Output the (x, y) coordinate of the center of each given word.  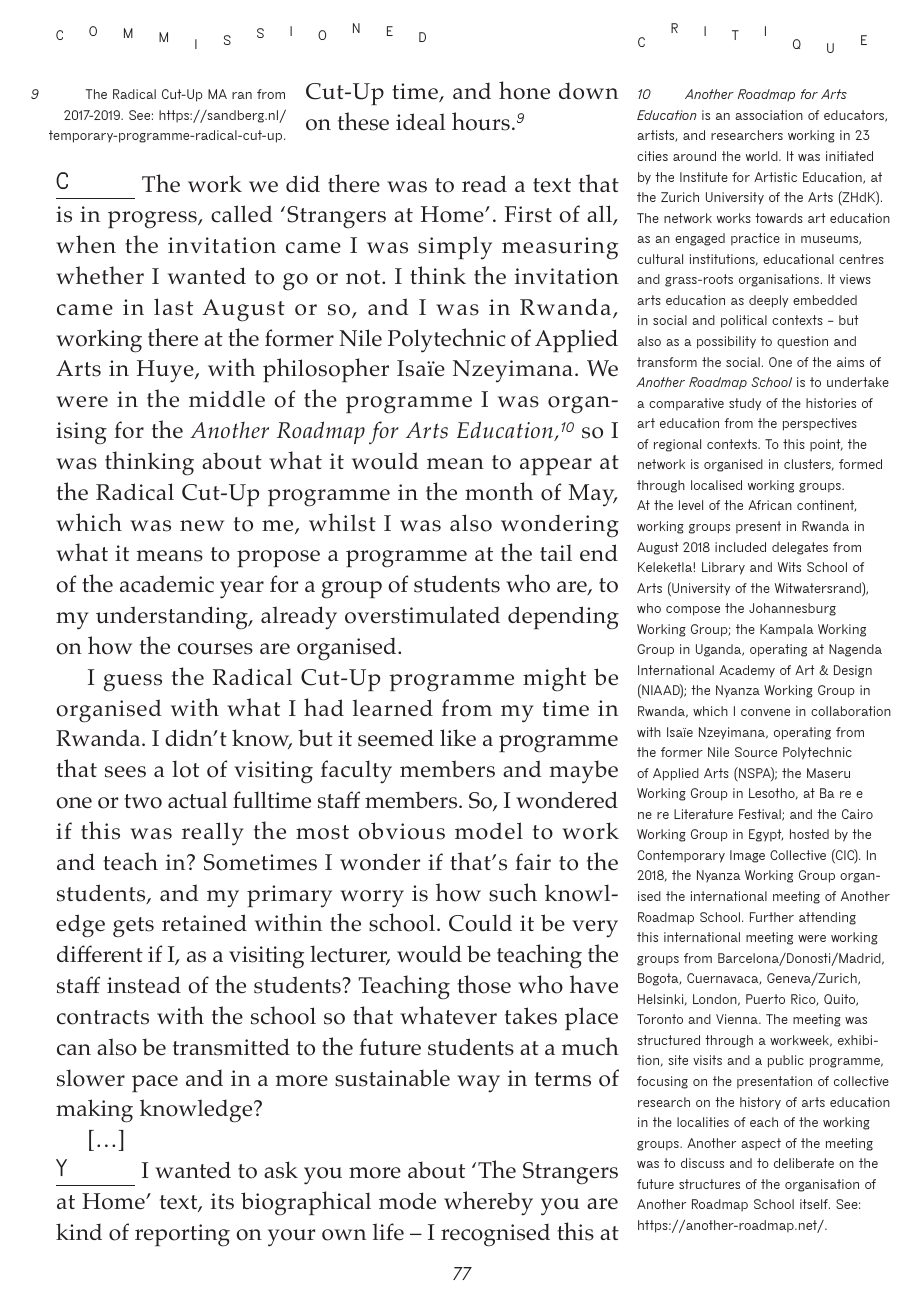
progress (153, 220)
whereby (488, 1203)
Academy (747, 671)
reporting (182, 1235)
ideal (420, 122)
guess (133, 683)
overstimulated (422, 615)
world (763, 156)
